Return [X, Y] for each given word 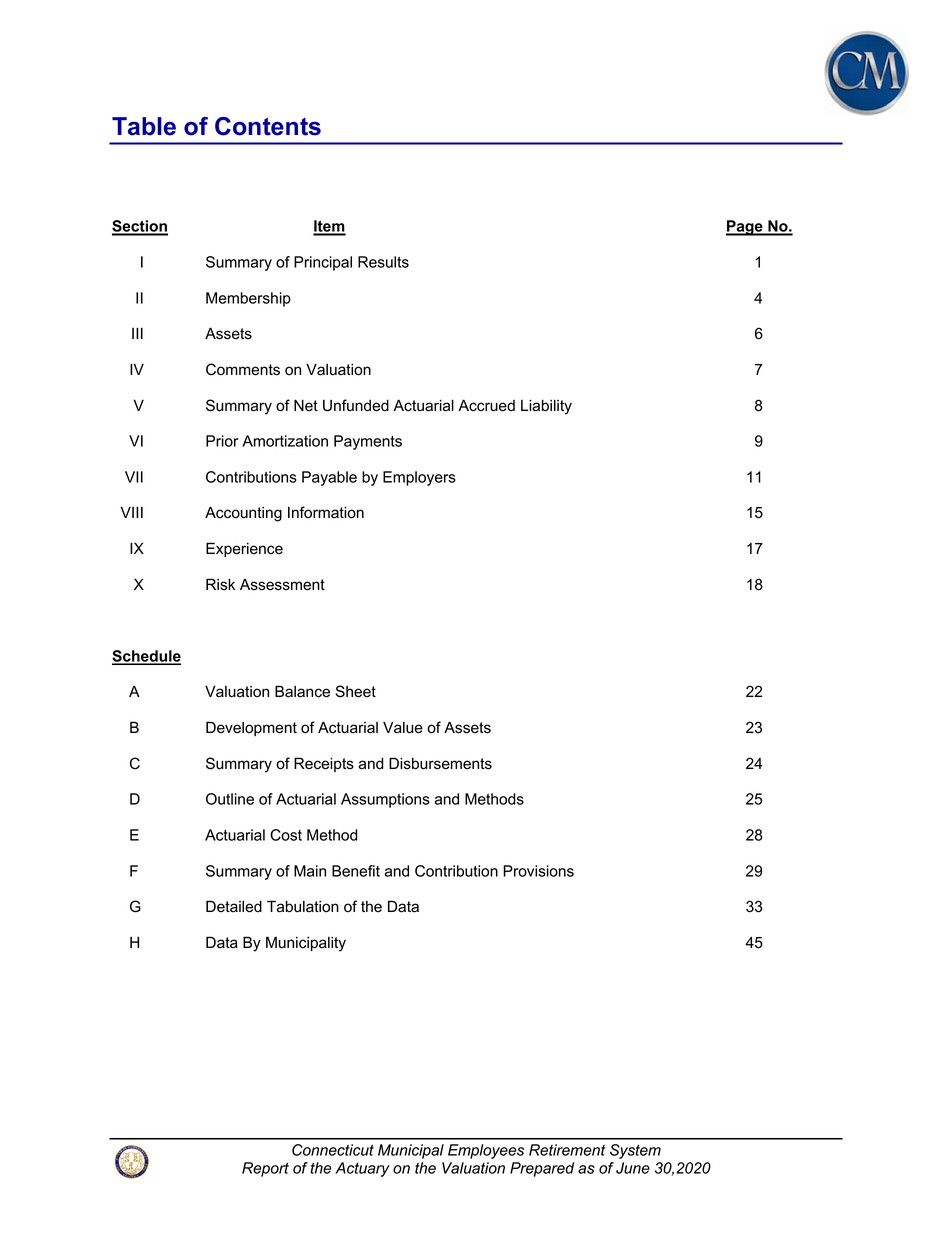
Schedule [146, 657]
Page [745, 228]
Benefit [356, 871]
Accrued [486, 405]
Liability [546, 407]
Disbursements [440, 763]
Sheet [356, 691]
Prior [222, 441]
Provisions [538, 871]
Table [144, 126]
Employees [486, 1151]
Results [383, 262]
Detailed [234, 906]
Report [265, 1169]
